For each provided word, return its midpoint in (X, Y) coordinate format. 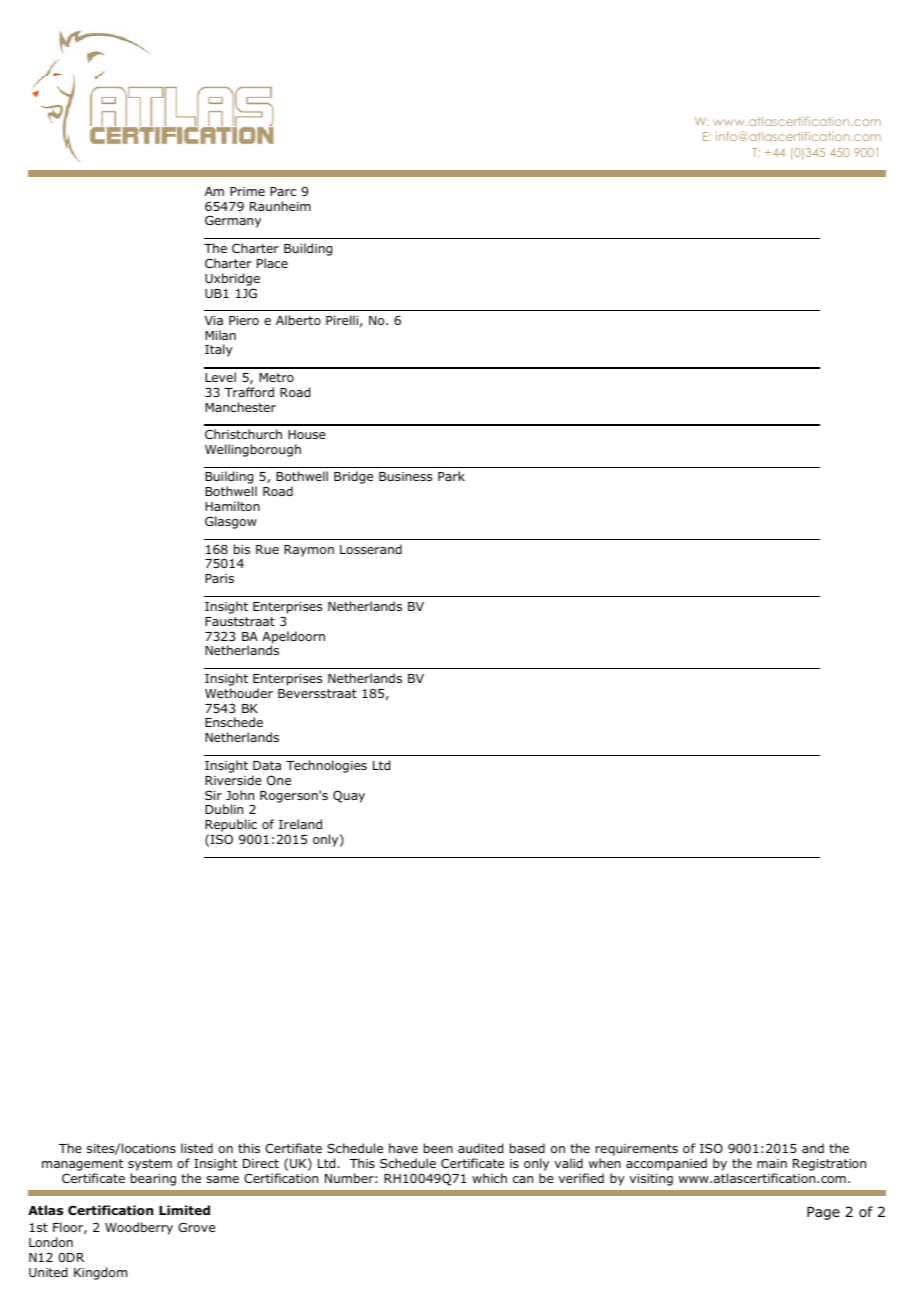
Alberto (298, 320)
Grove (196, 1227)
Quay (349, 796)
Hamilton (232, 506)
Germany (233, 221)
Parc (283, 191)
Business (405, 476)
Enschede (234, 722)
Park (451, 476)
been (438, 1148)
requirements (637, 1150)
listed (197, 1148)
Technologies (326, 766)
